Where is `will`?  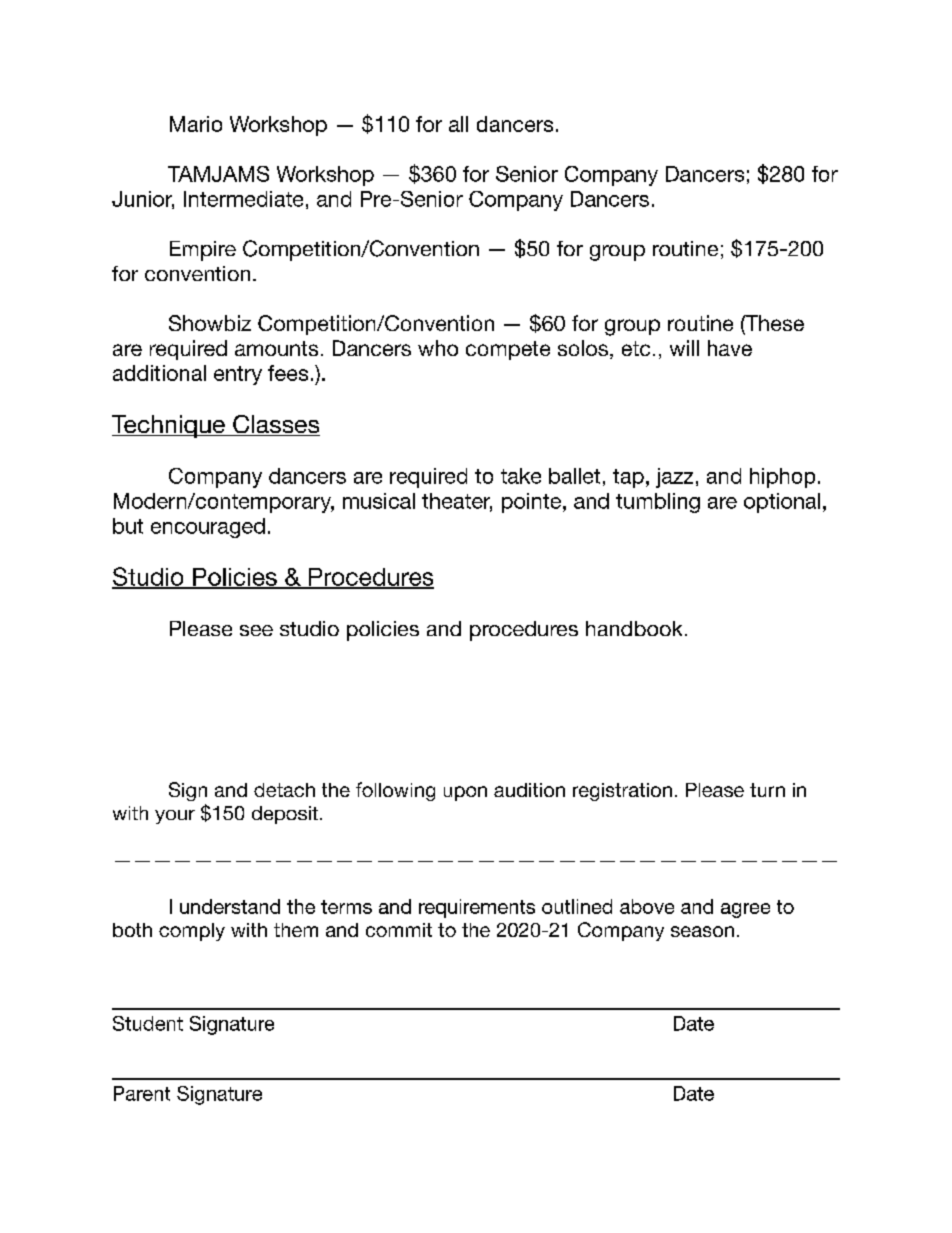
will is located at coordinates (684, 348).
